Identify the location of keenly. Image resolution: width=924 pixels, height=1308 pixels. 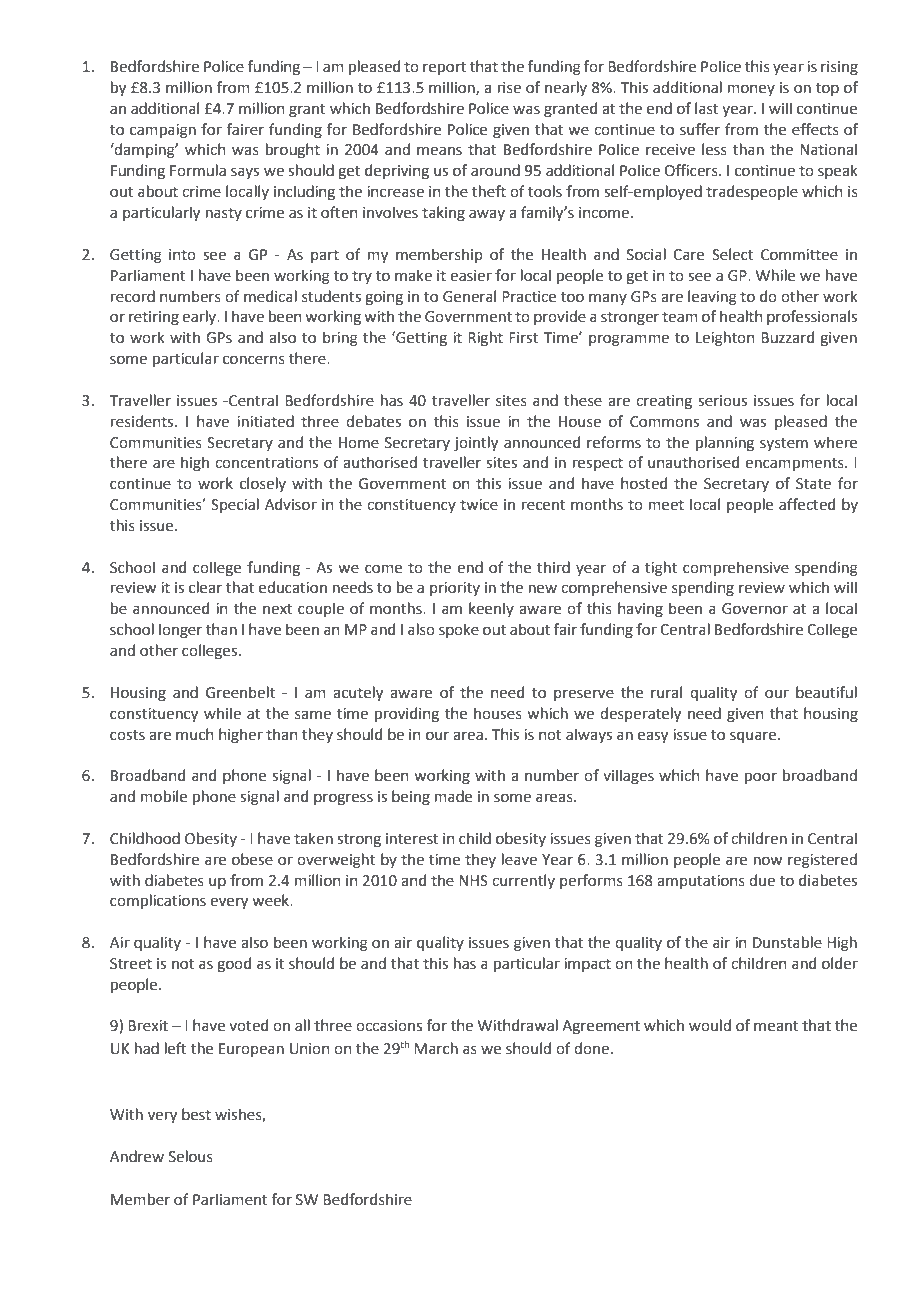
(491, 609).
